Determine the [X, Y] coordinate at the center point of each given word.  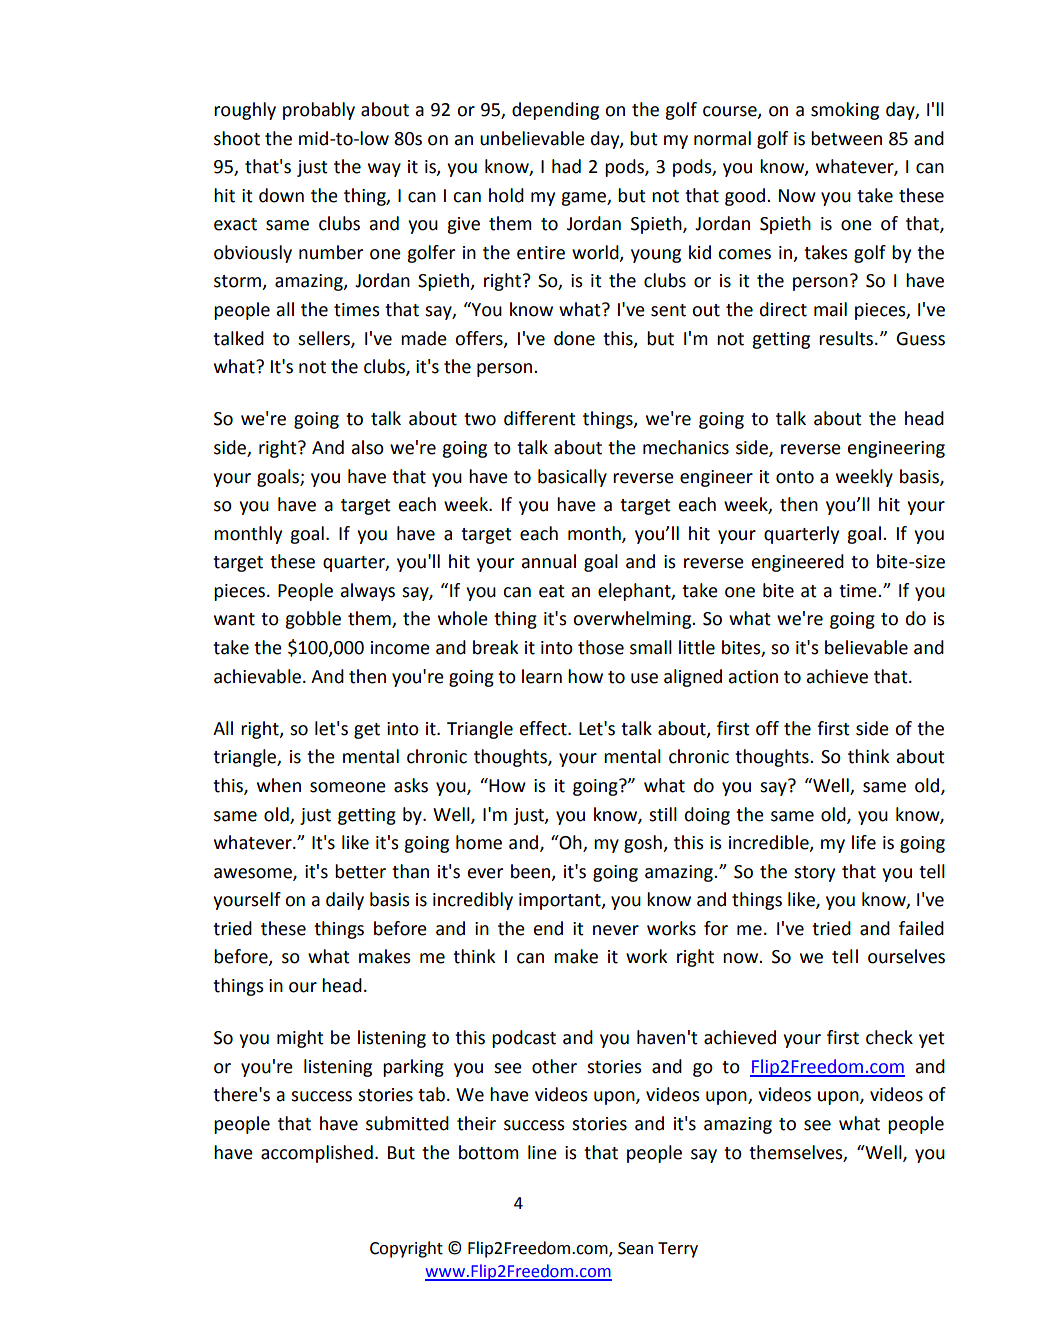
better [360, 871]
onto [795, 477]
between [846, 138]
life [864, 842]
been [530, 871]
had [566, 166]
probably [319, 111]
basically [572, 478]
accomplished [317, 1154]
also [368, 447]
